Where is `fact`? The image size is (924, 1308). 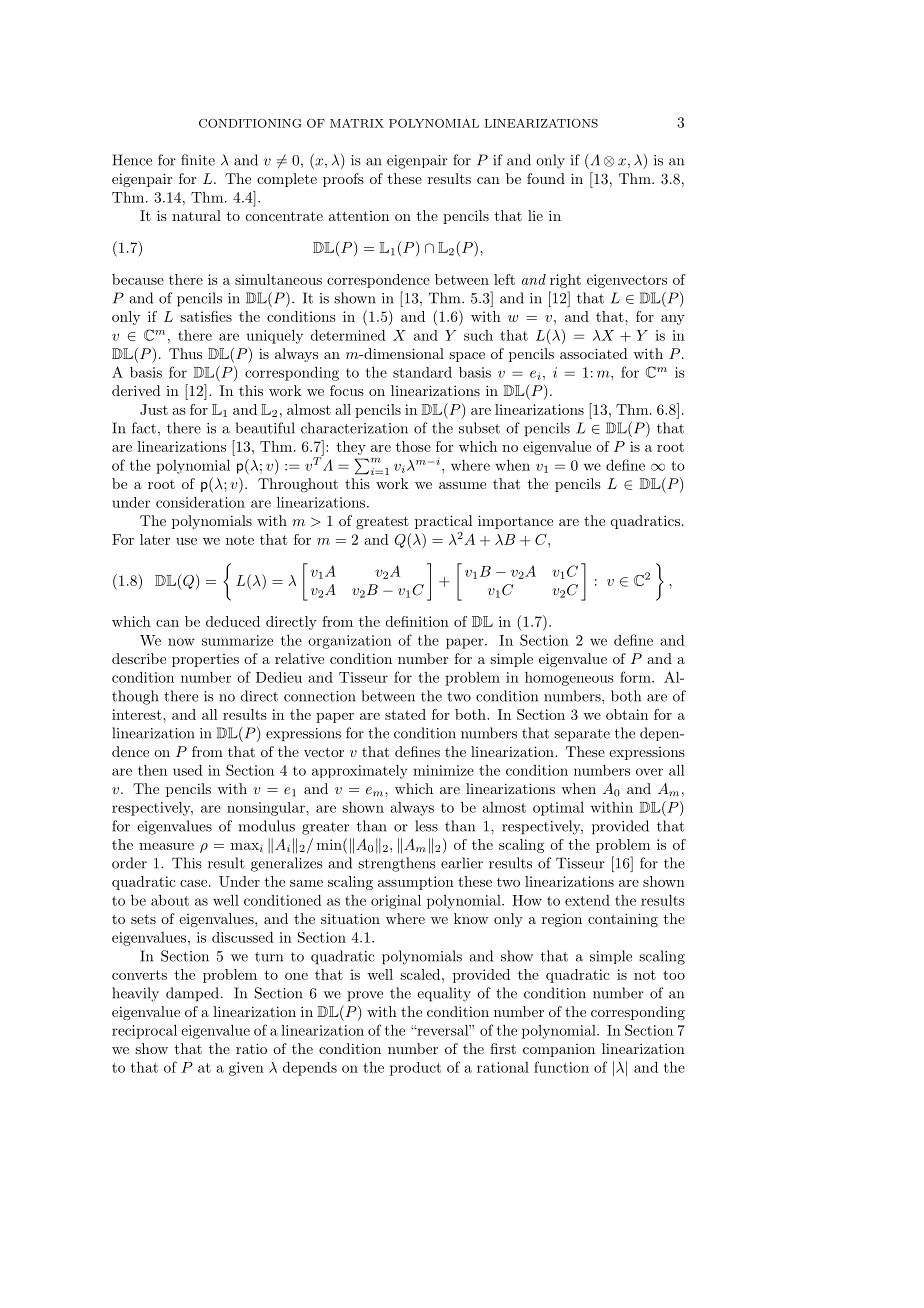 fact is located at coordinates (144, 428).
